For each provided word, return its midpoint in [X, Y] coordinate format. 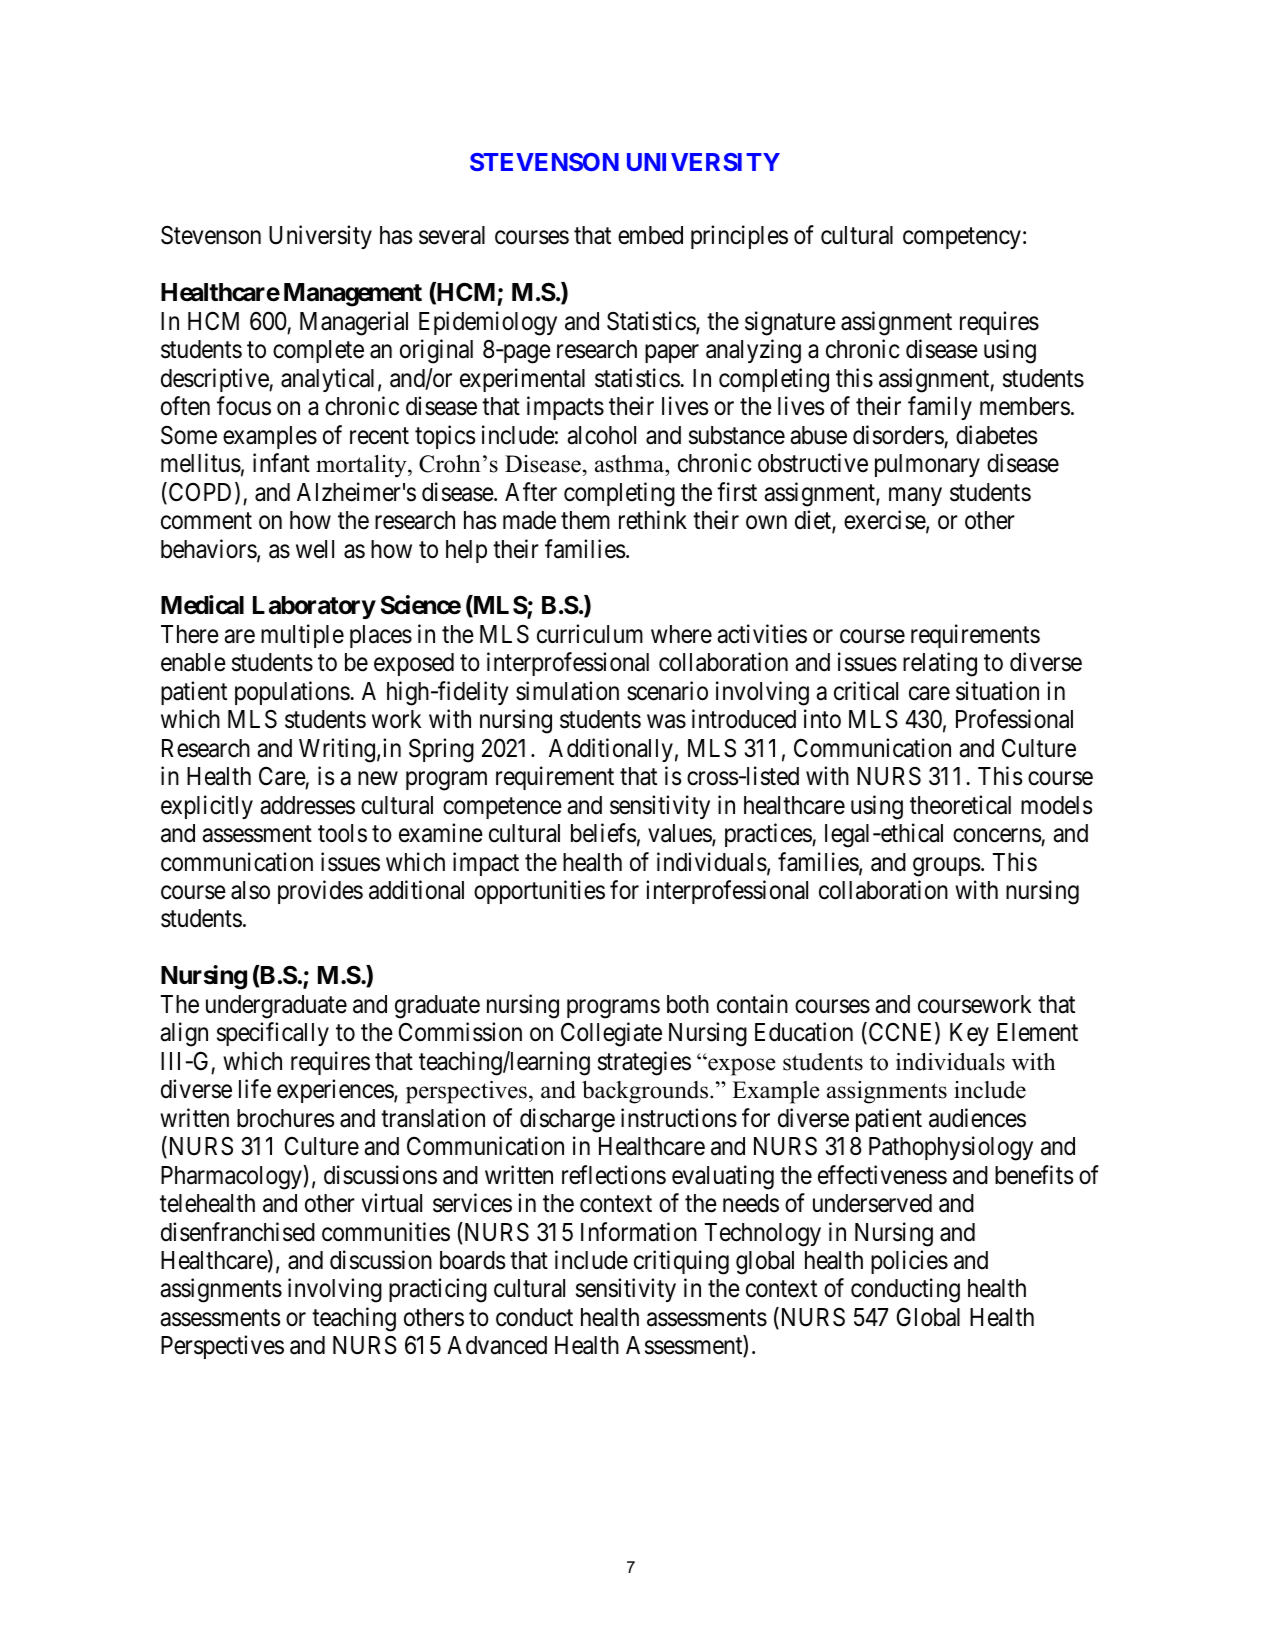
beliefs [603, 833]
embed [650, 235]
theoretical [960, 805]
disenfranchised [238, 1232]
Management [353, 295]
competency [962, 238]
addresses [307, 805]
